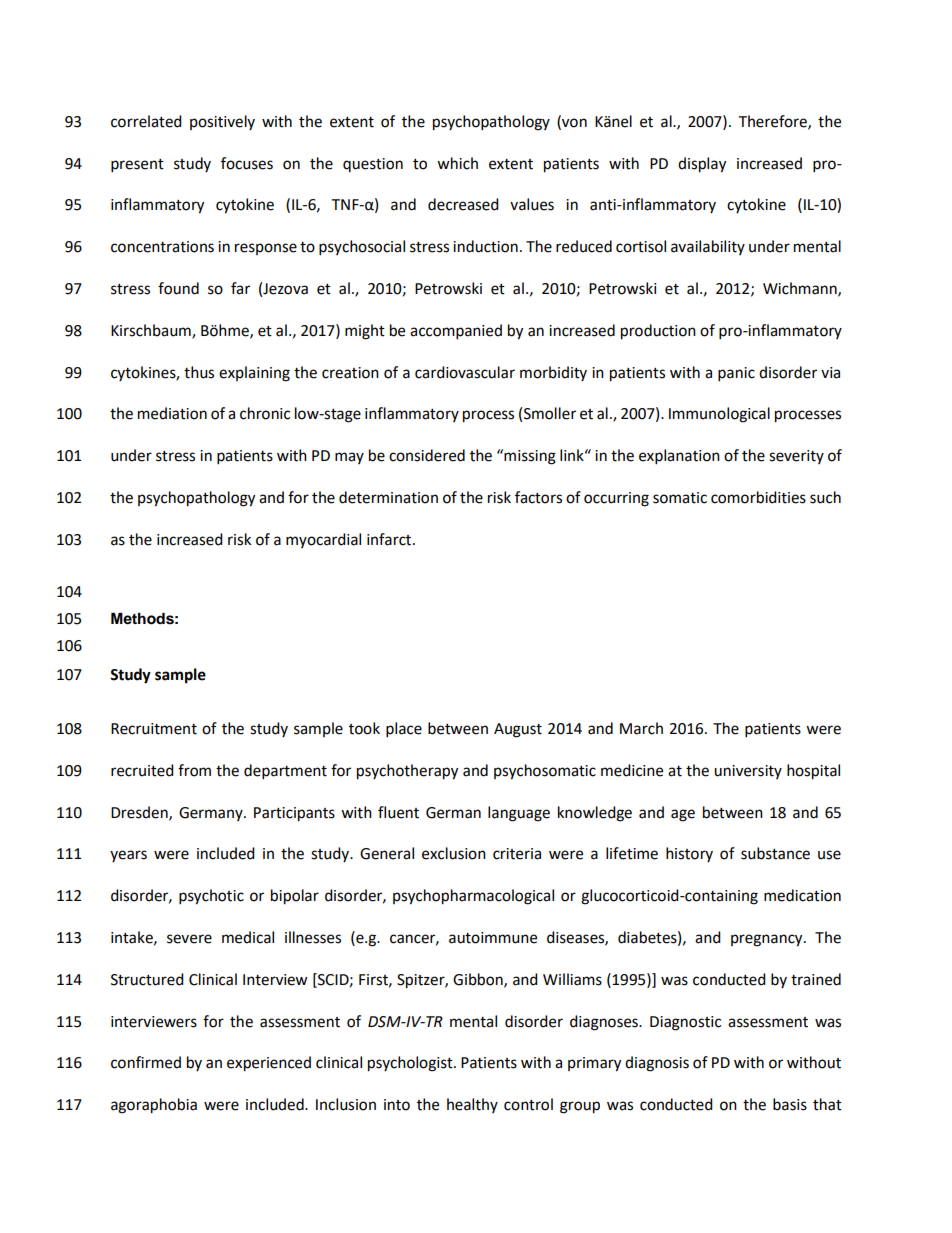 The image size is (952, 1233). I want to click on psychotic, so click(211, 897).
